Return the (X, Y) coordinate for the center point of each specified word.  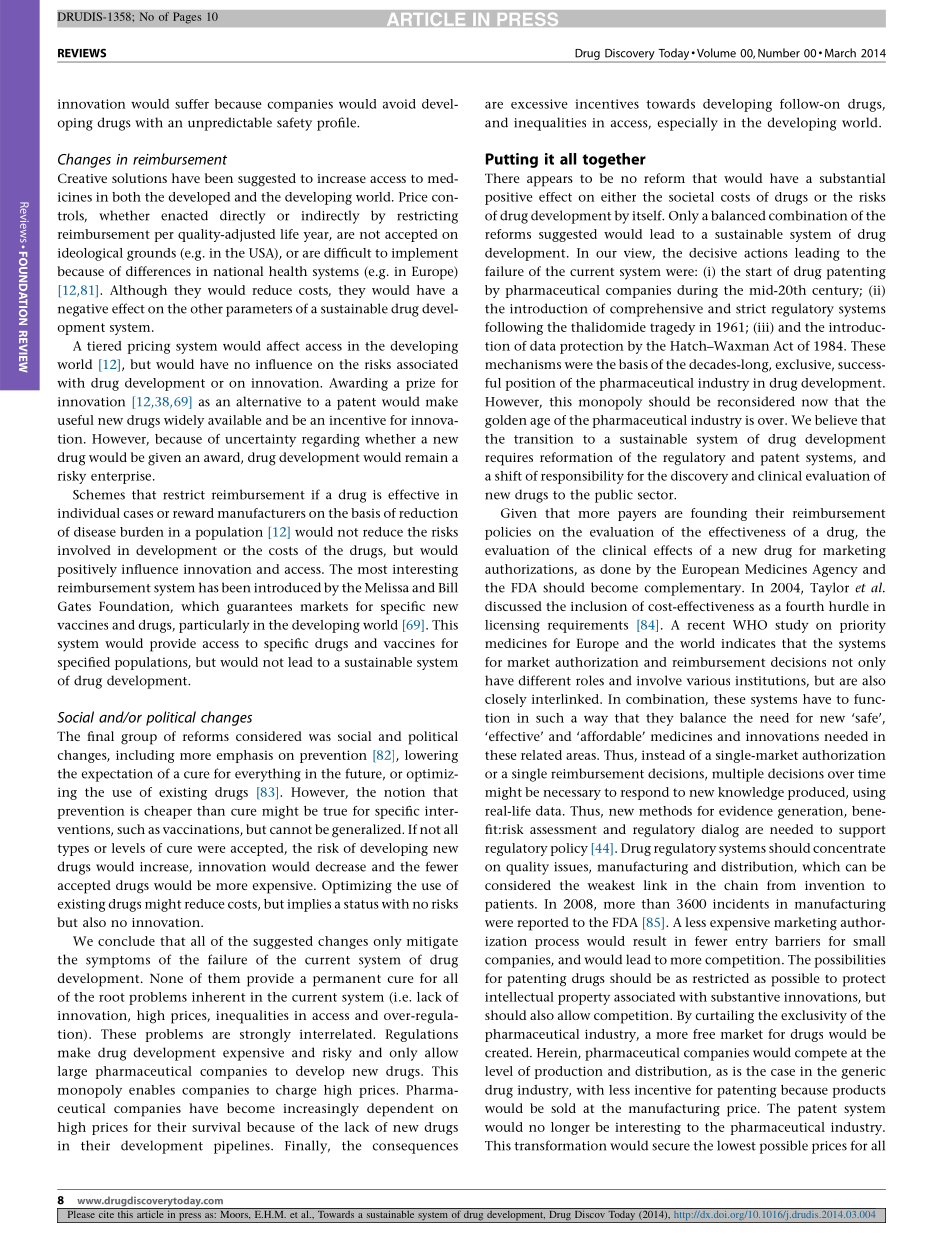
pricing (149, 347)
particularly (214, 626)
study (792, 626)
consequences (415, 1148)
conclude (126, 941)
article (150, 1213)
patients (510, 905)
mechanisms (523, 364)
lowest (736, 1145)
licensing (512, 626)
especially (688, 124)
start (759, 271)
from (781, 885)
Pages (187, 18)
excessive (539, 104)
